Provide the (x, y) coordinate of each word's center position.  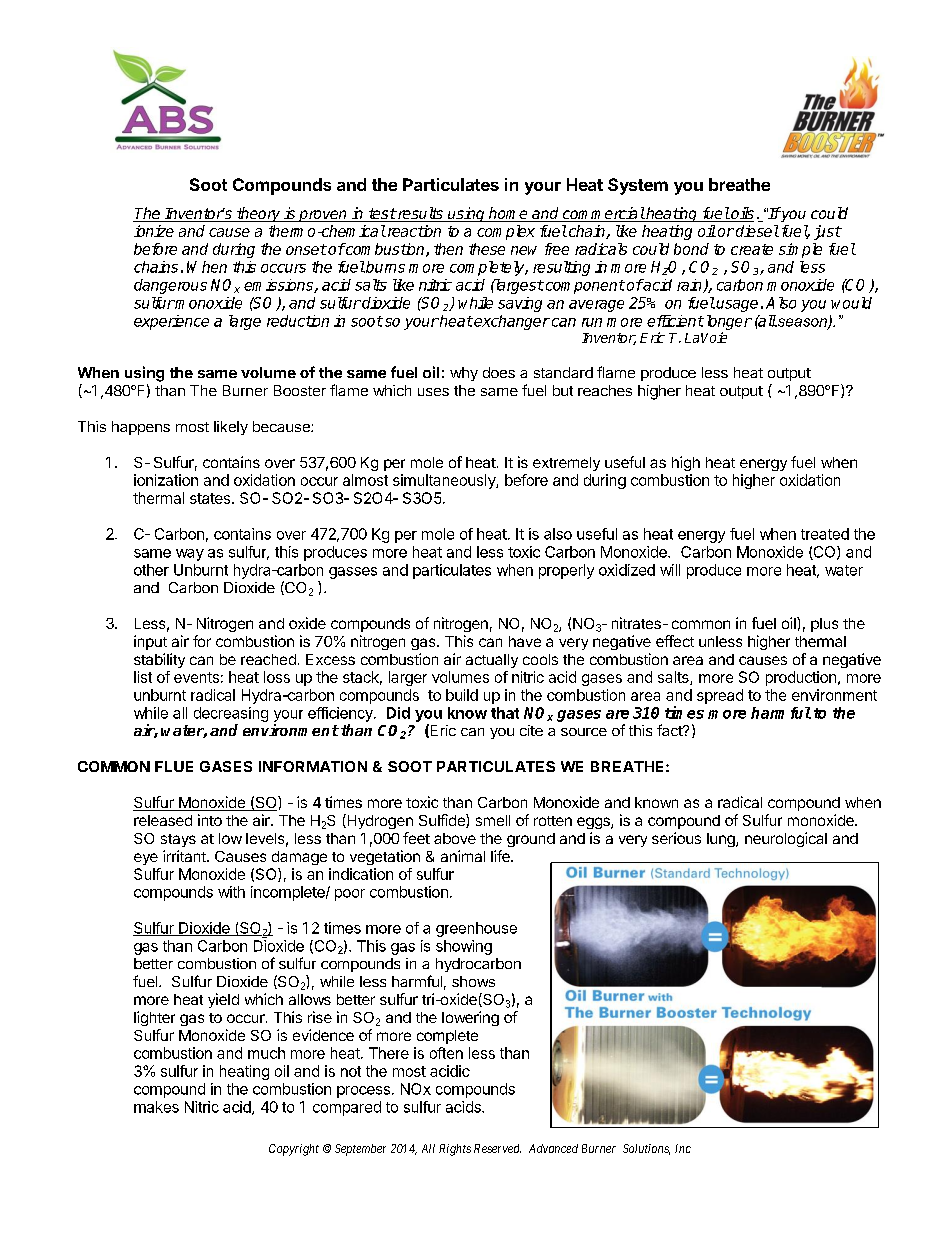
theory (259, 214)
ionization (166, 480)
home (508, 214)
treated (825, 534)
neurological (786, 839)
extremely (566, 464)
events (196, 677)
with (231, 892)
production (801, 678)
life (501, 856)
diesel (757, 231)
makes (156, 1107)
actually (492, 661)
